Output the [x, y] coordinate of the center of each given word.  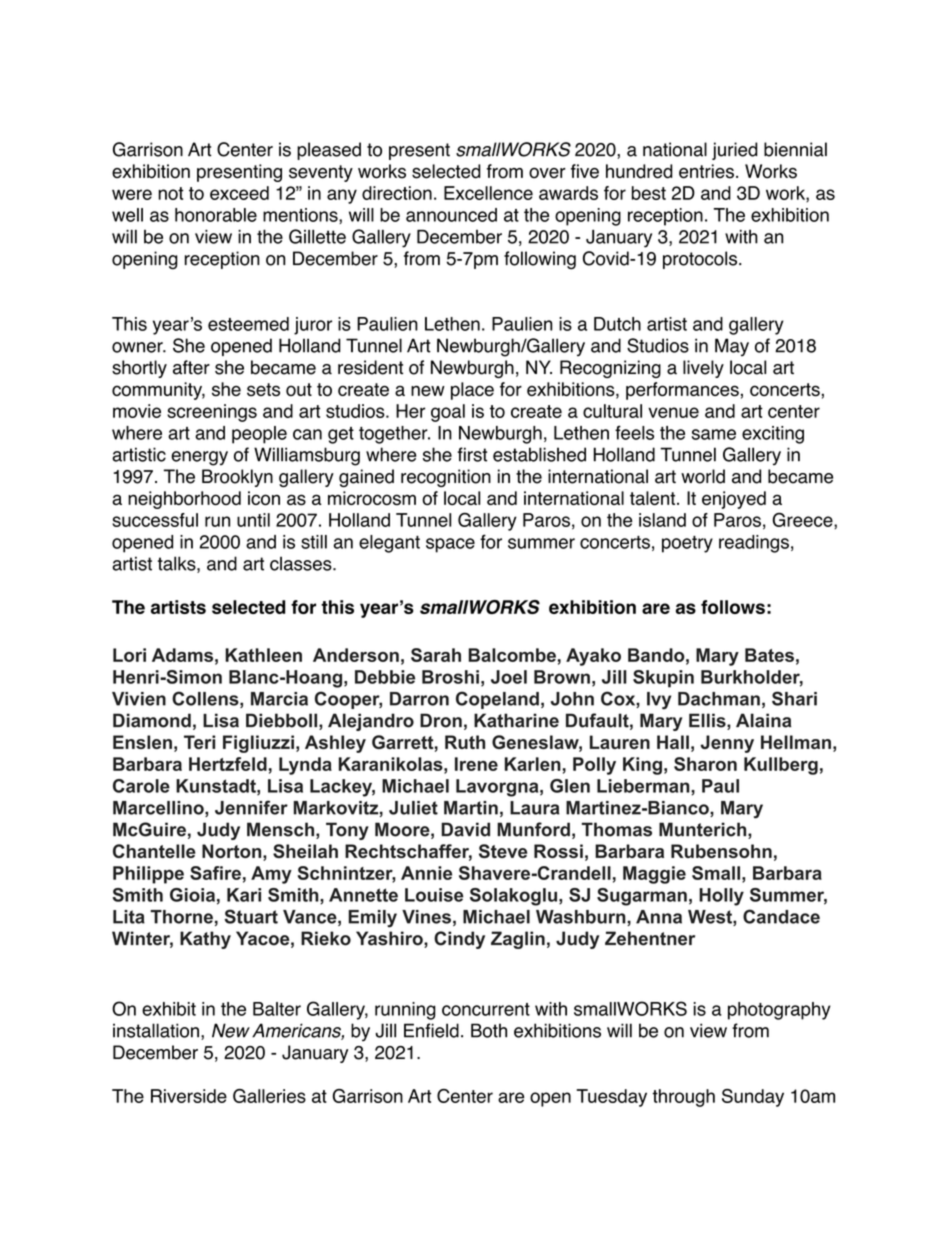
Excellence [488, 193]
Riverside [189, 1096]
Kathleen [263, 655]
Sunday [753, 1098]
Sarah [436, 655]
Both [489, 1030]
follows [733, 607]
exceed [239, 193]
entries [706, 171]
